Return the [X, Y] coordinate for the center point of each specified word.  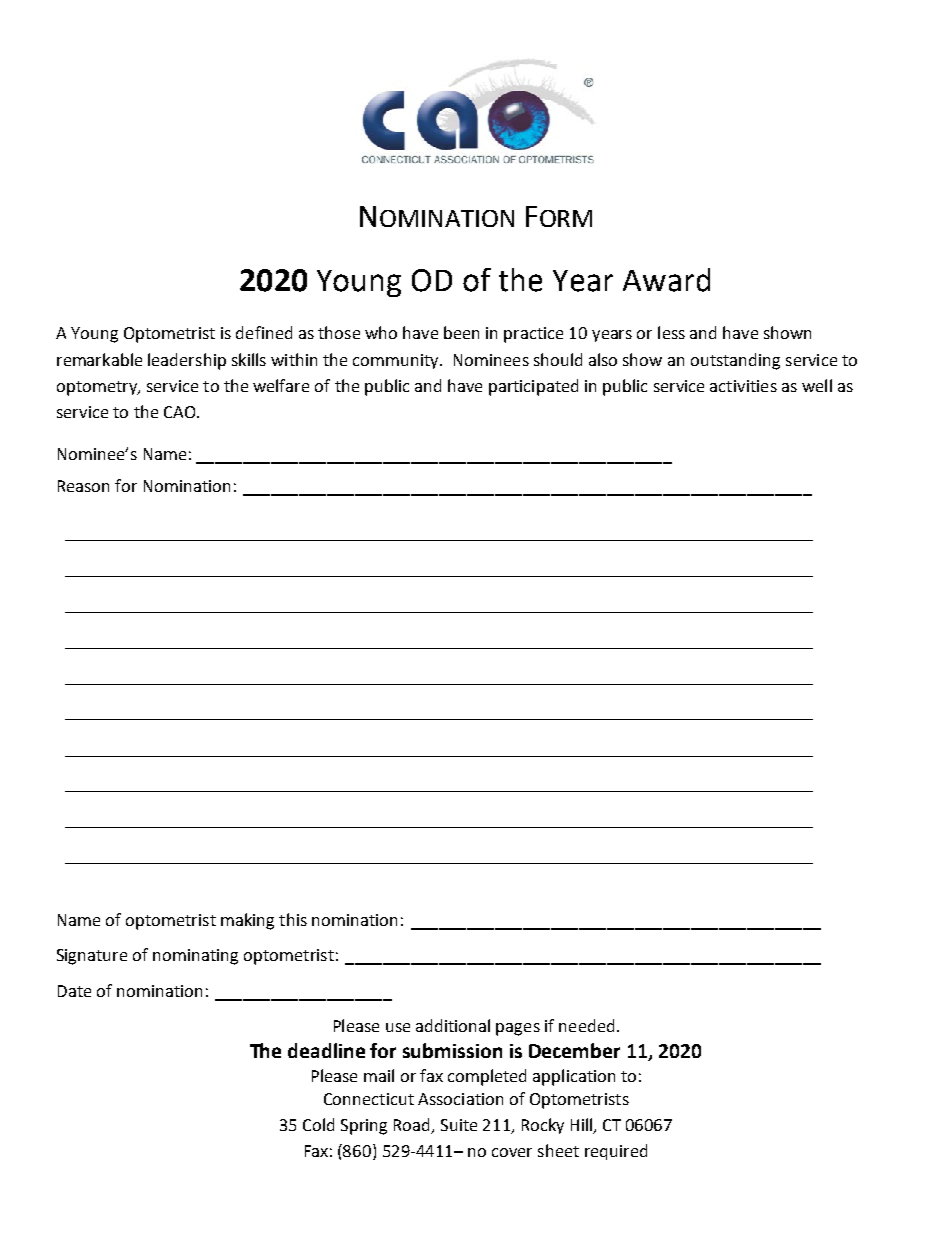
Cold [318, 1124]
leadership [187, 361]
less [671, 332]
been [461, 332]
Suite [459, 1125]
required [616, 1152]
